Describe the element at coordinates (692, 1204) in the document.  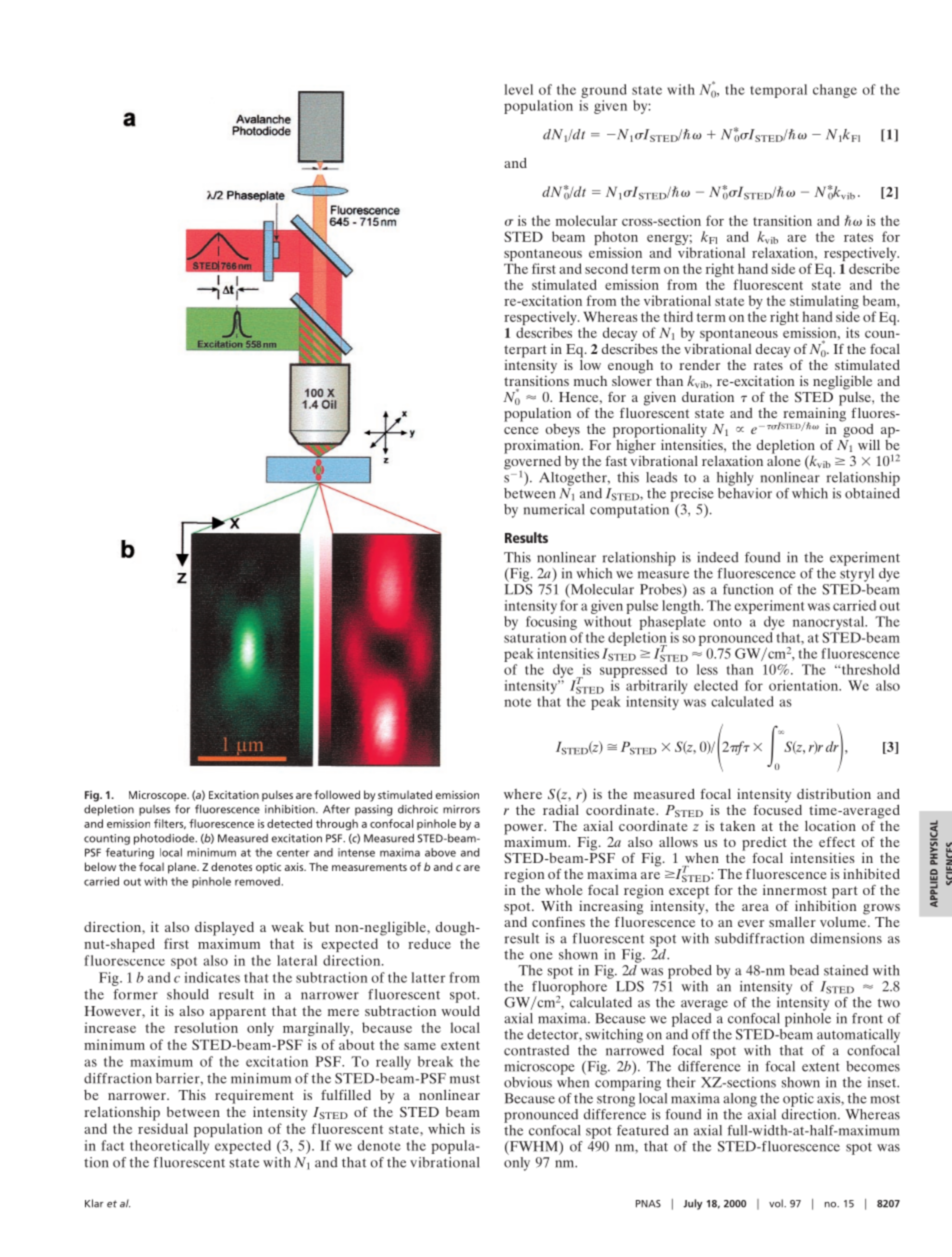
I see `July` at that location.
